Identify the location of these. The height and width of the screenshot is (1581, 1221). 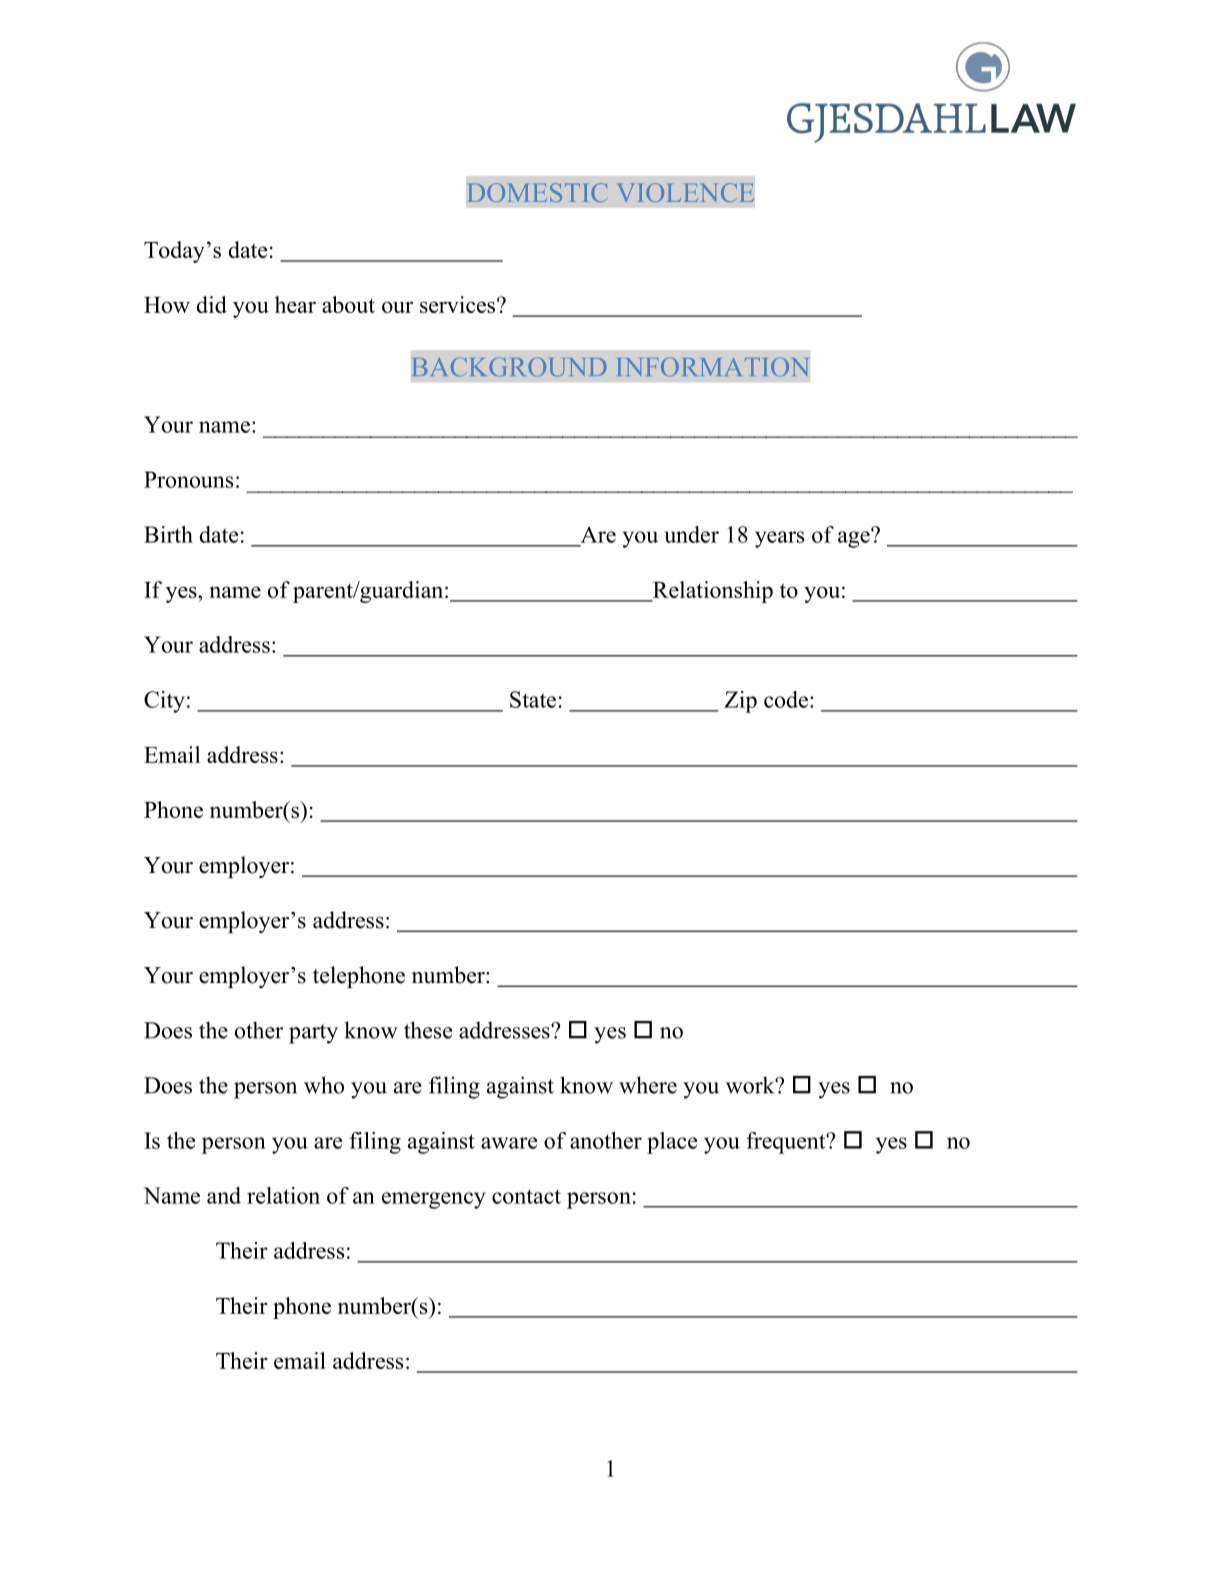
(428, 1030).
